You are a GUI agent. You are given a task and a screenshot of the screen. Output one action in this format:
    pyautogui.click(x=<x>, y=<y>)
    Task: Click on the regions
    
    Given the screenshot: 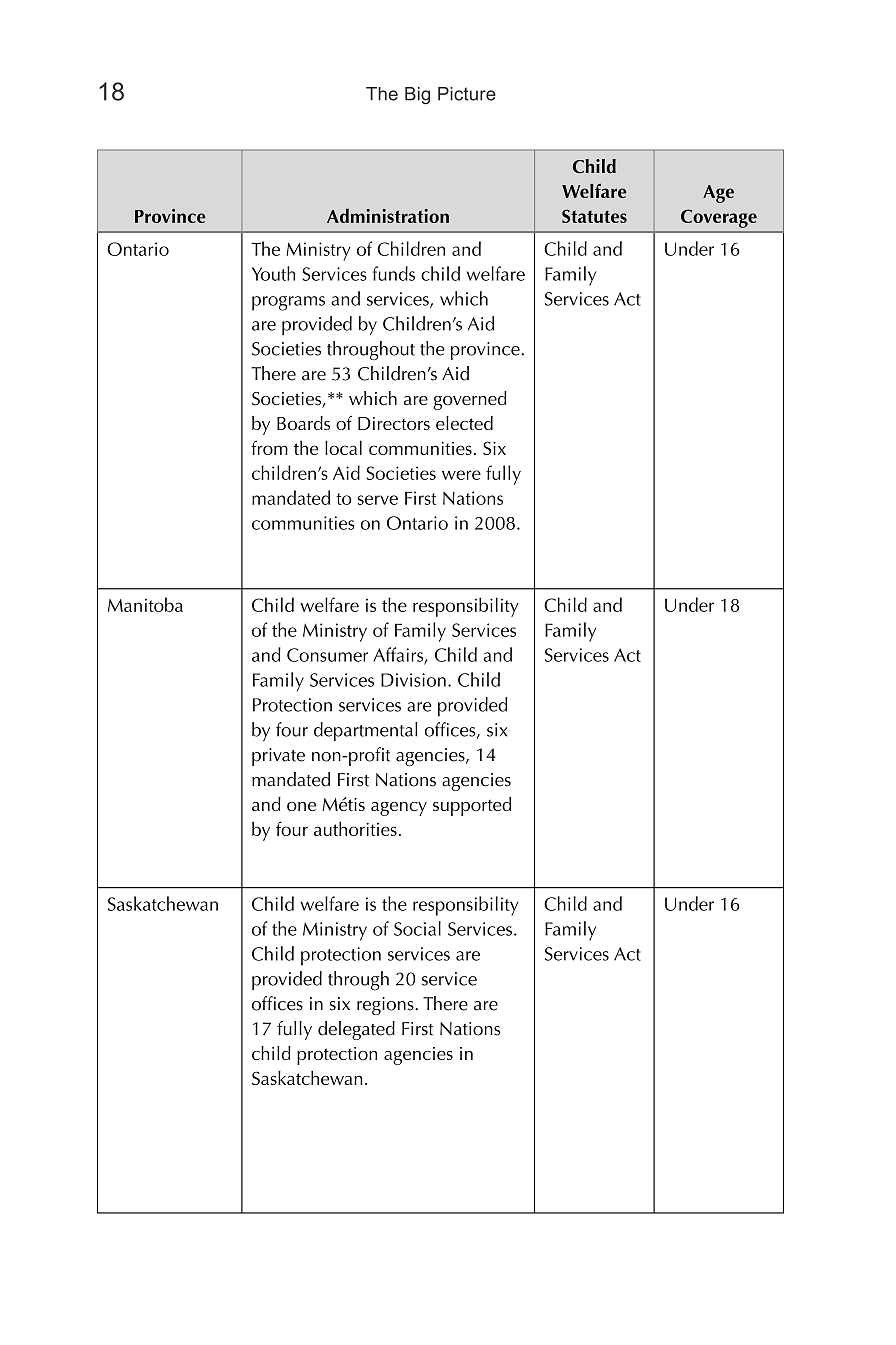 What is the action you would take?
    pyautogui.click(x=386, y=1006)
